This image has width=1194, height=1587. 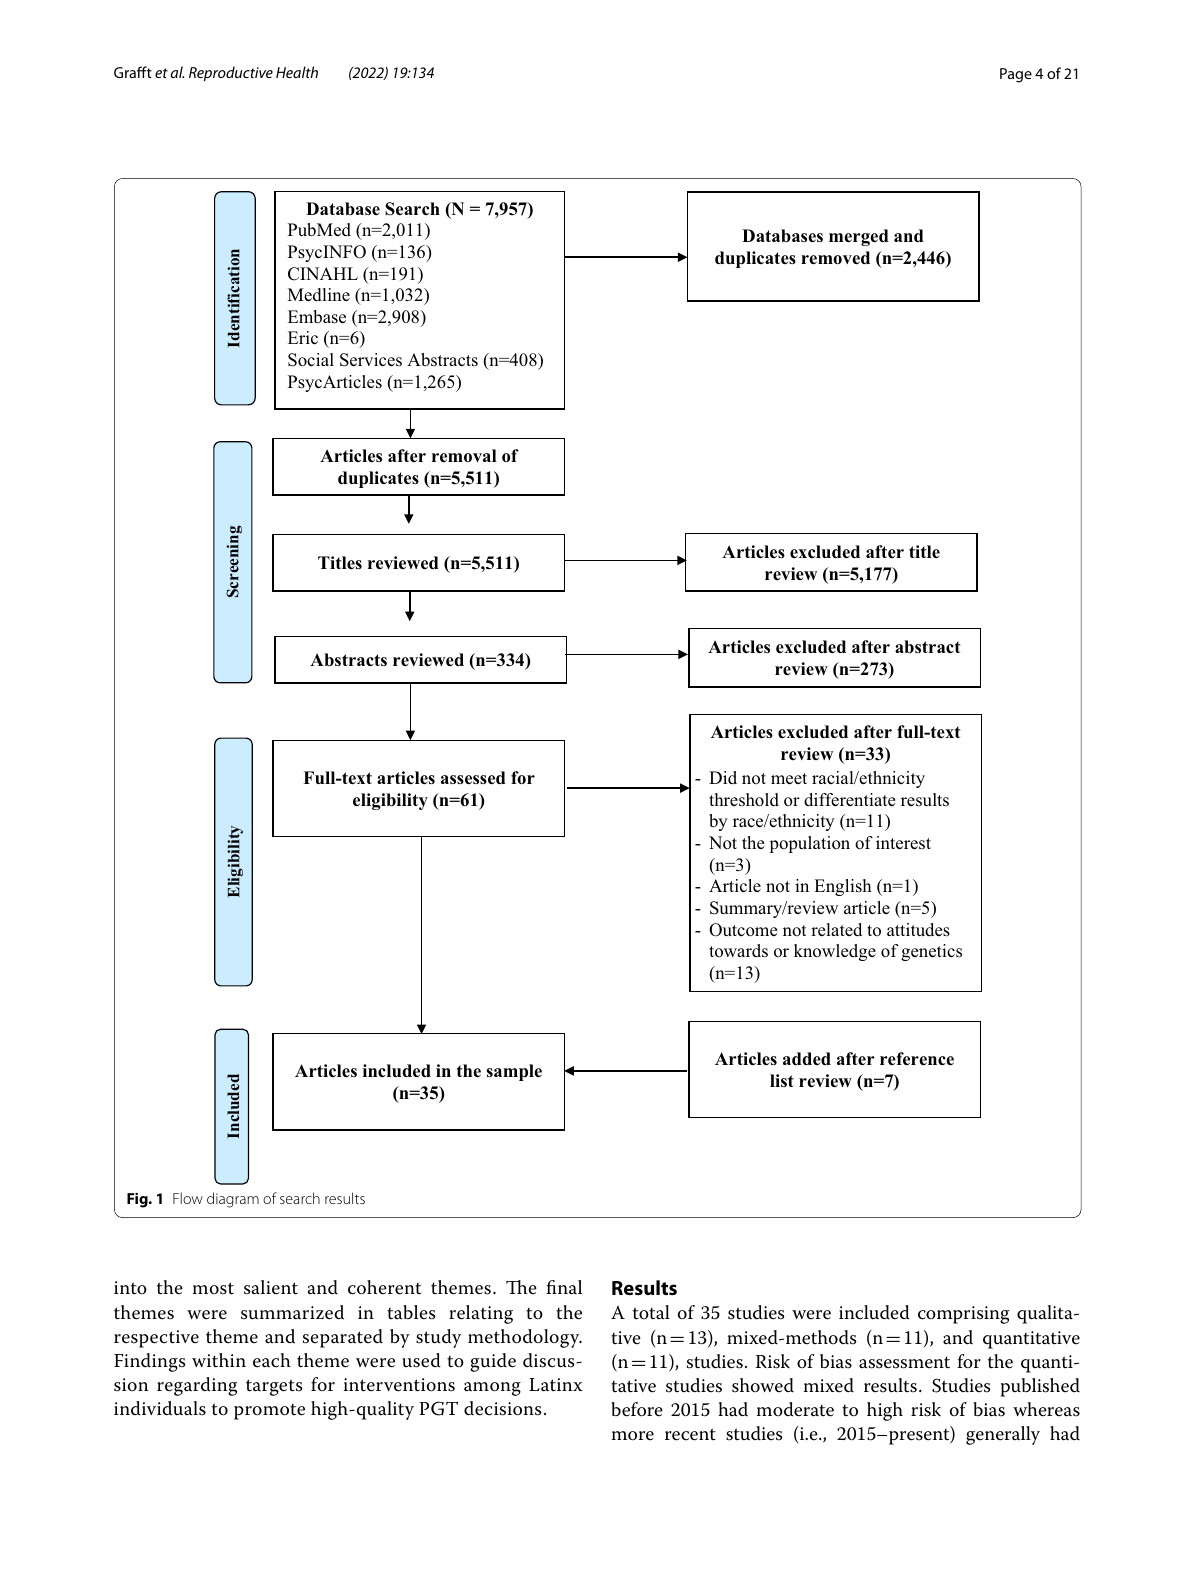 What do you see at coordinates (931, 952) in the image?
I see `genetics` at bounding box center [931, 952].
